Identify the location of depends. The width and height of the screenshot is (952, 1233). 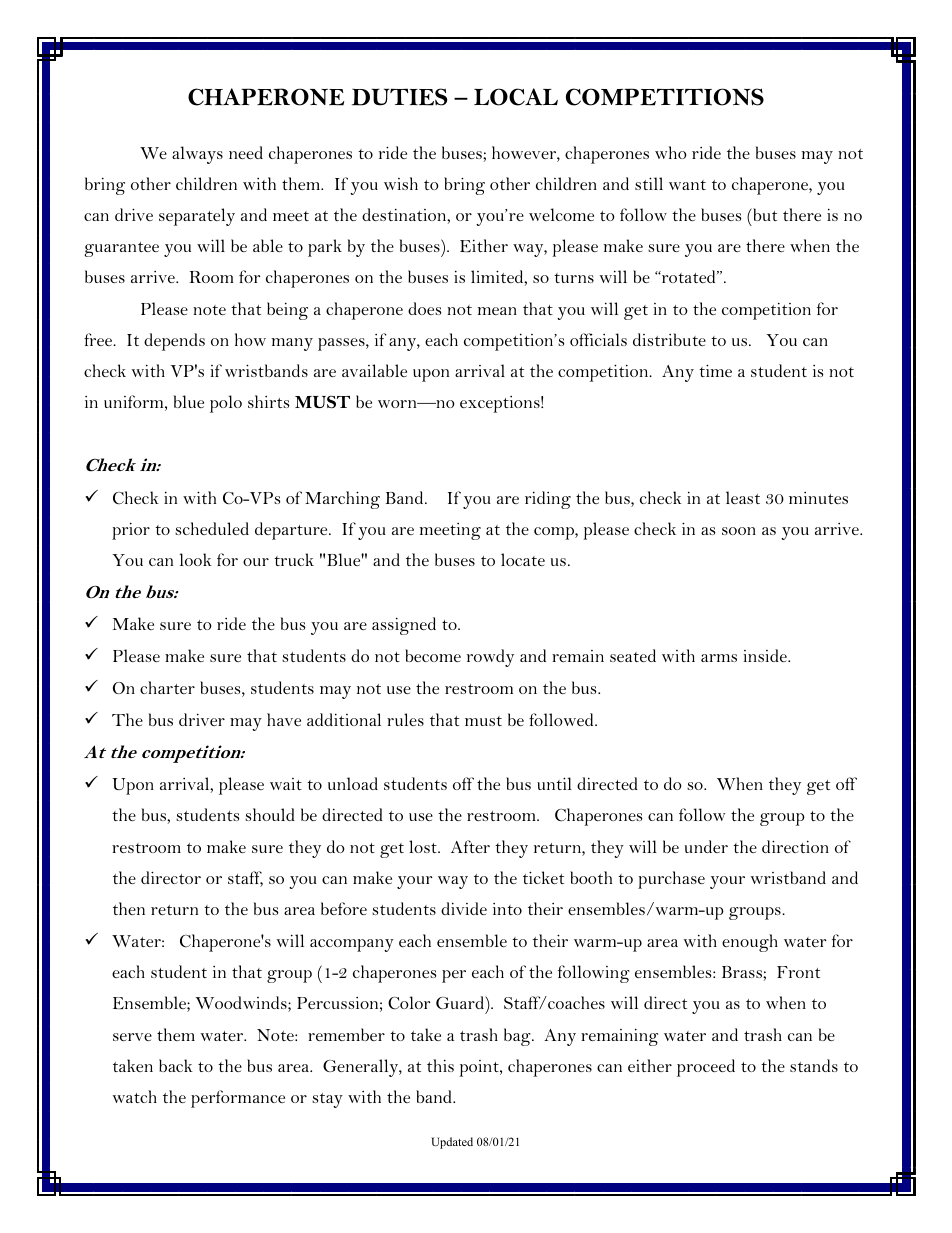
(174, 342).
